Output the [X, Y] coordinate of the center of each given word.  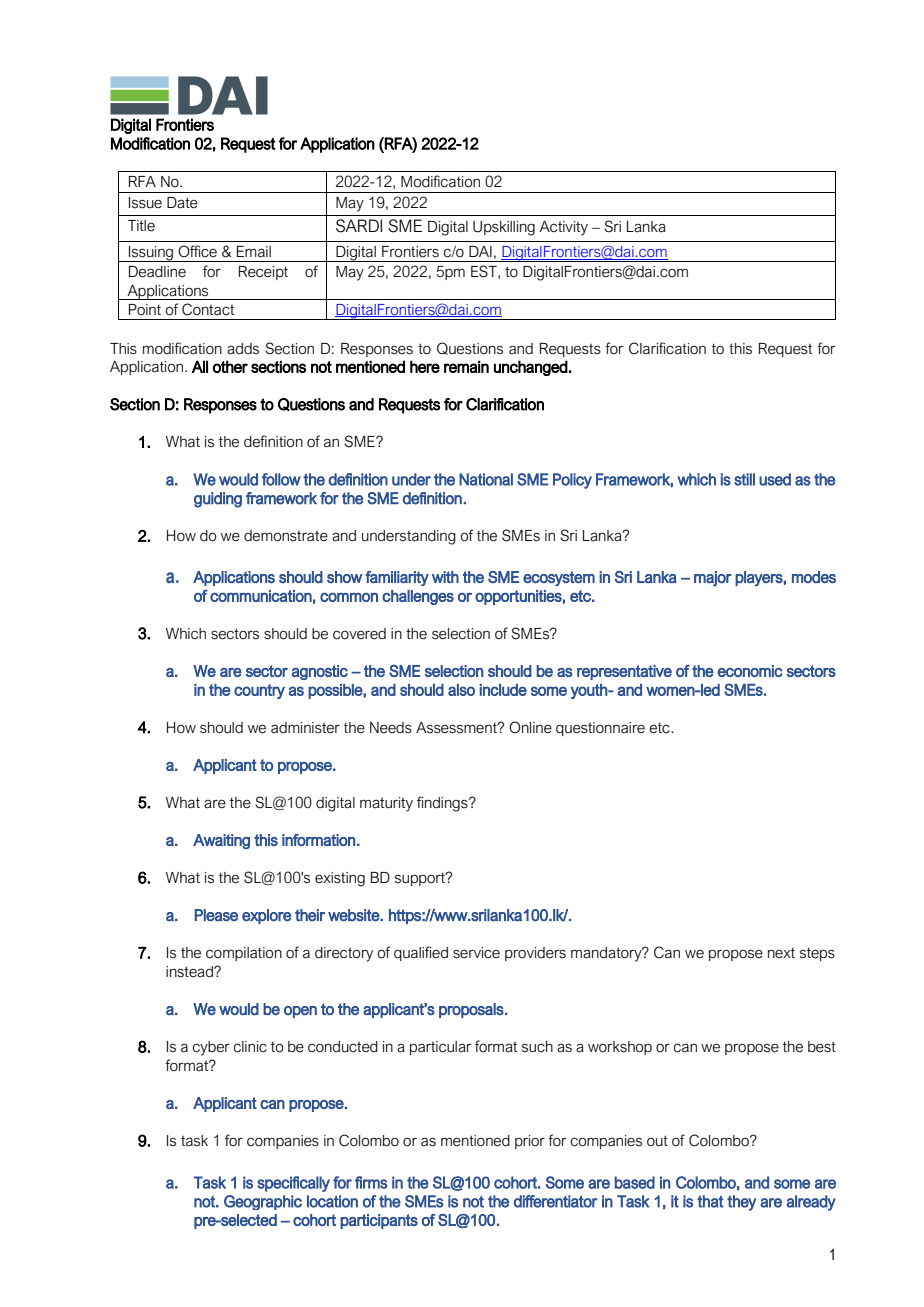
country [259, 691]
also [461, 690]
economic [750, 671]
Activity [563, 228]
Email [254, 252]
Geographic [263, 1202]
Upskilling [504, 228]
